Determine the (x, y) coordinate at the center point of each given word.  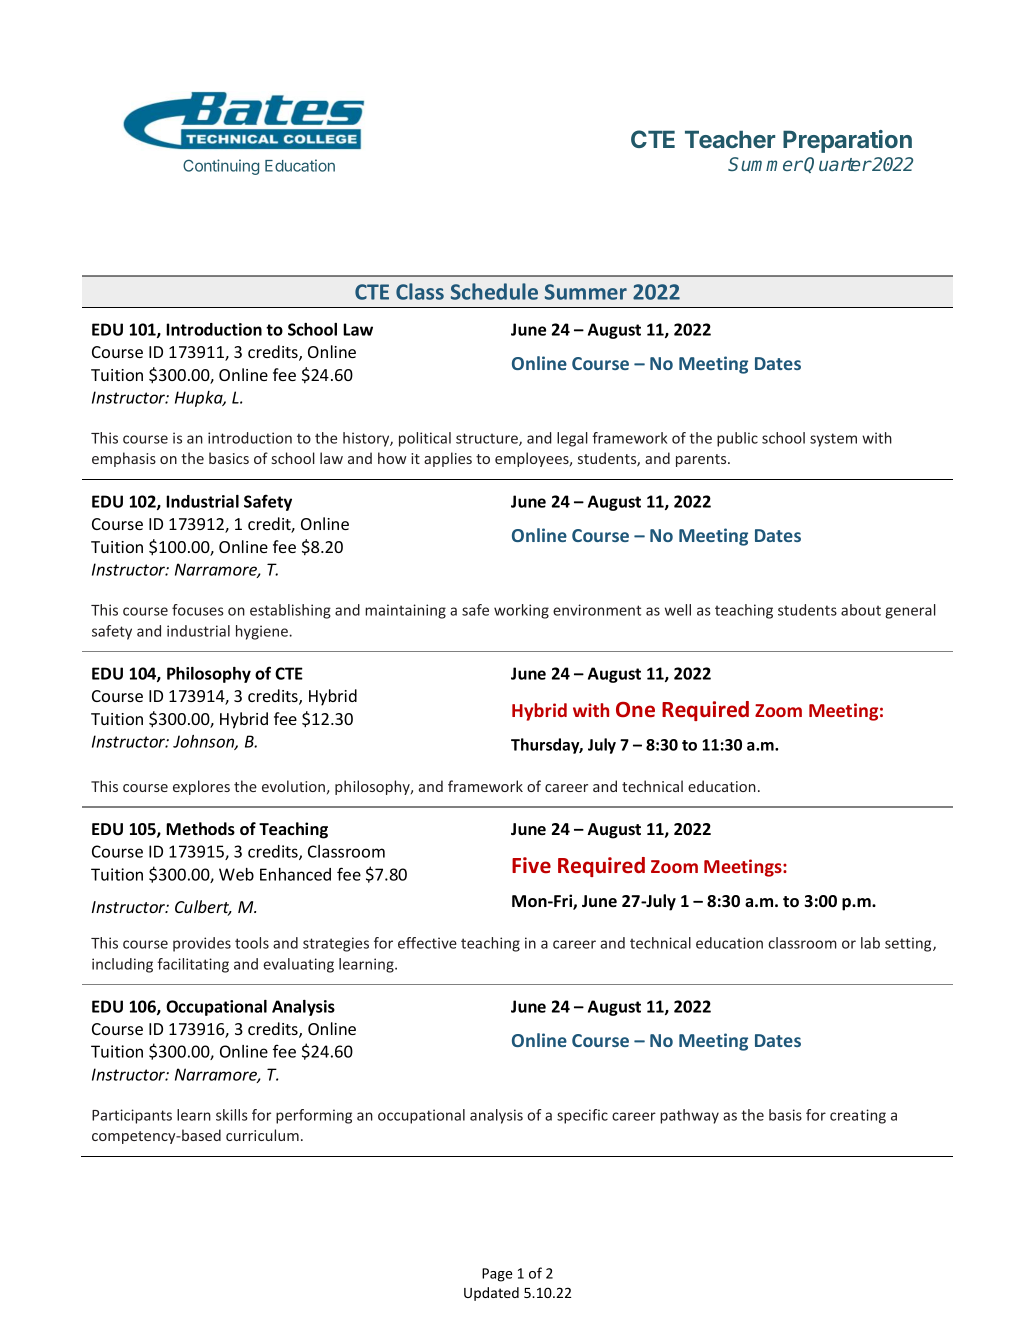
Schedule (494, 291)
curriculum (262, 1135)
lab (870, 943)
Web (236, 874)
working (521, 611)
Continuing (221, 167)
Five (531, 865)
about (861, 610)
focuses (198, 610)
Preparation (847, 141)
